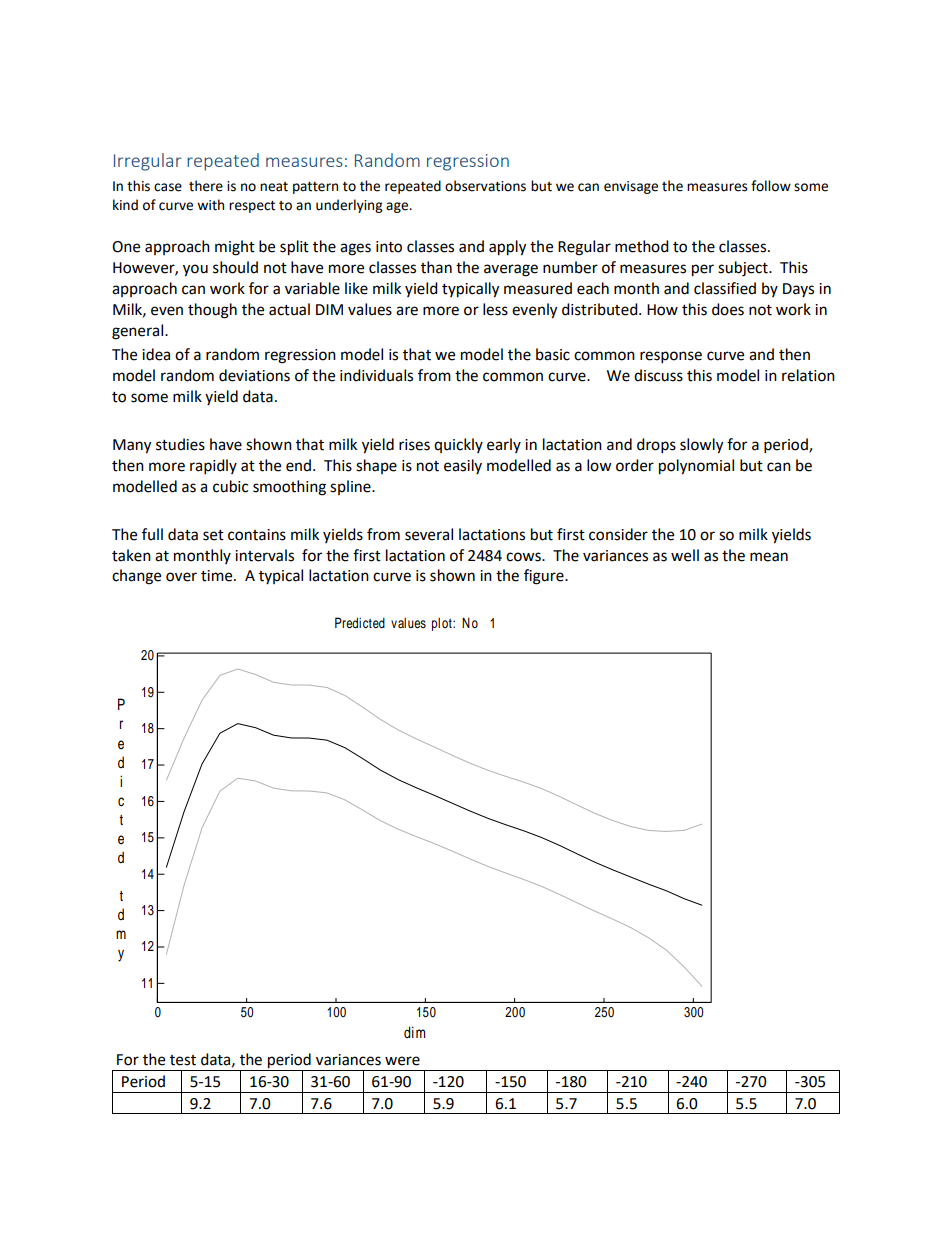 This screenshot has width=952, height=1233. Describe the element at coordinates (701, 446) in the screenshot. I see `slowly` at that location.
